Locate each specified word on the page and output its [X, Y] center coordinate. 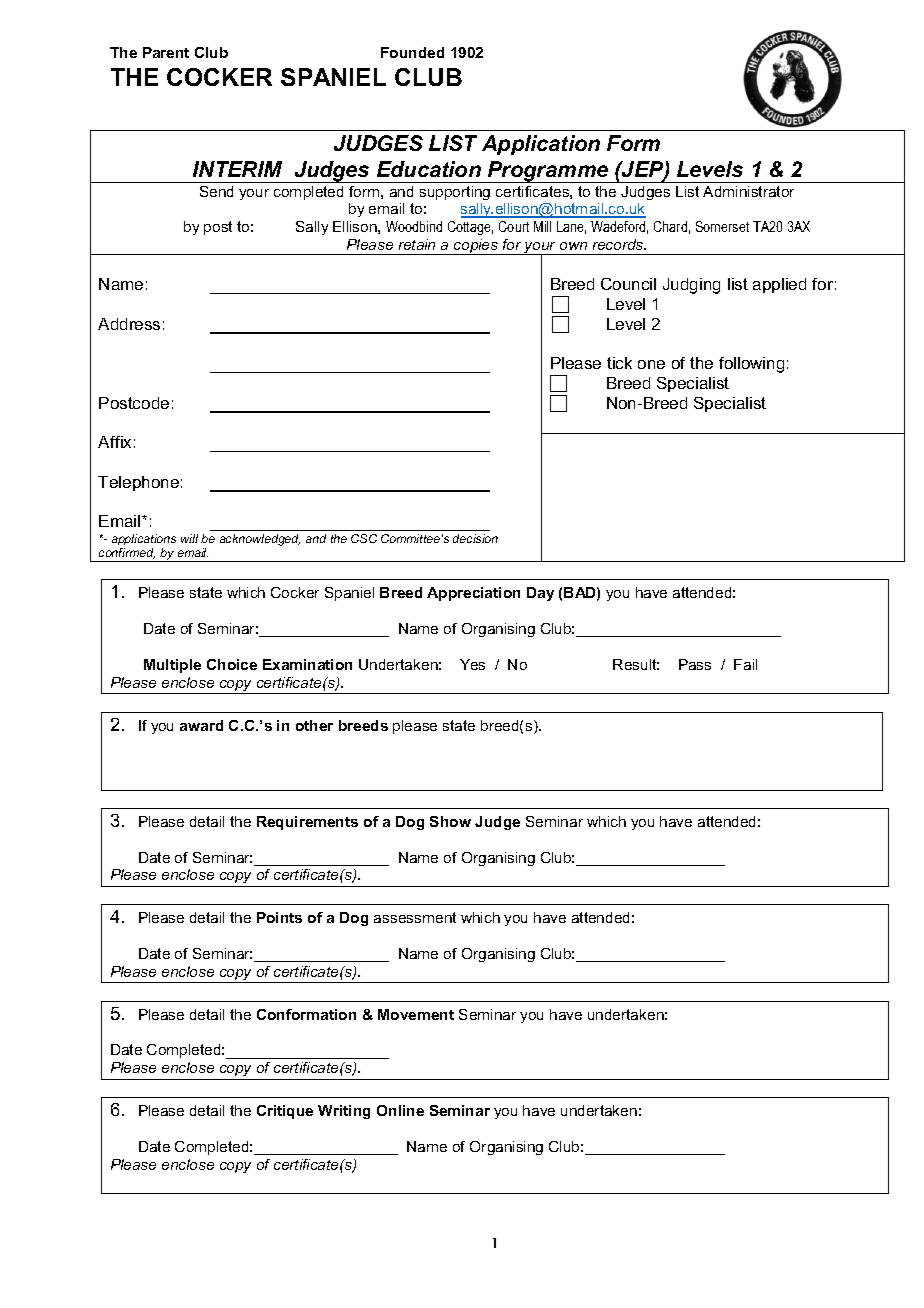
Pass [695, 664]
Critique [285, 1112]
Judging [691, 286]
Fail [745, 664]
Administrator [748, 191]
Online [400, 1110]
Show [450, 821]
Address [129, 324]
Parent [166, 52]
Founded [412, 52]
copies [476, 247]
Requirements [307, 823]
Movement [416, 1014]
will [189, 538]
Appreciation [473, 594]
